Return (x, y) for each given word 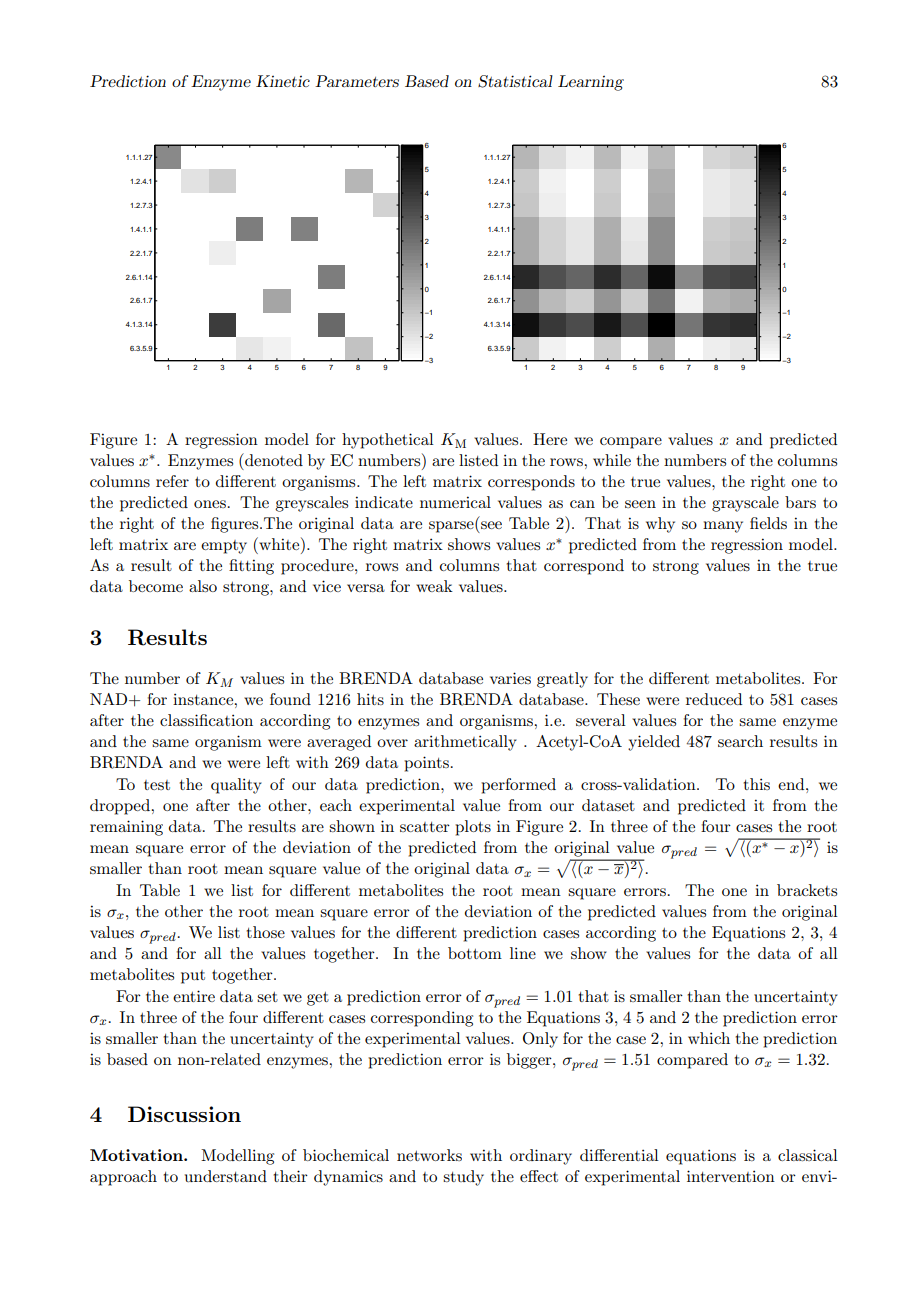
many (723, 527)
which (709, 1038)
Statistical (515, 81)
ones (210, 504)
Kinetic (283, 81)
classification (206, 720)
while (612, 460)
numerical (455, 502)
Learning (591, 83)
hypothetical (388, 441)
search (740, 741)
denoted (273, 459)
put (193, 977)
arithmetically (465, 743)
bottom (475, 953)
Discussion (184, 1114)
